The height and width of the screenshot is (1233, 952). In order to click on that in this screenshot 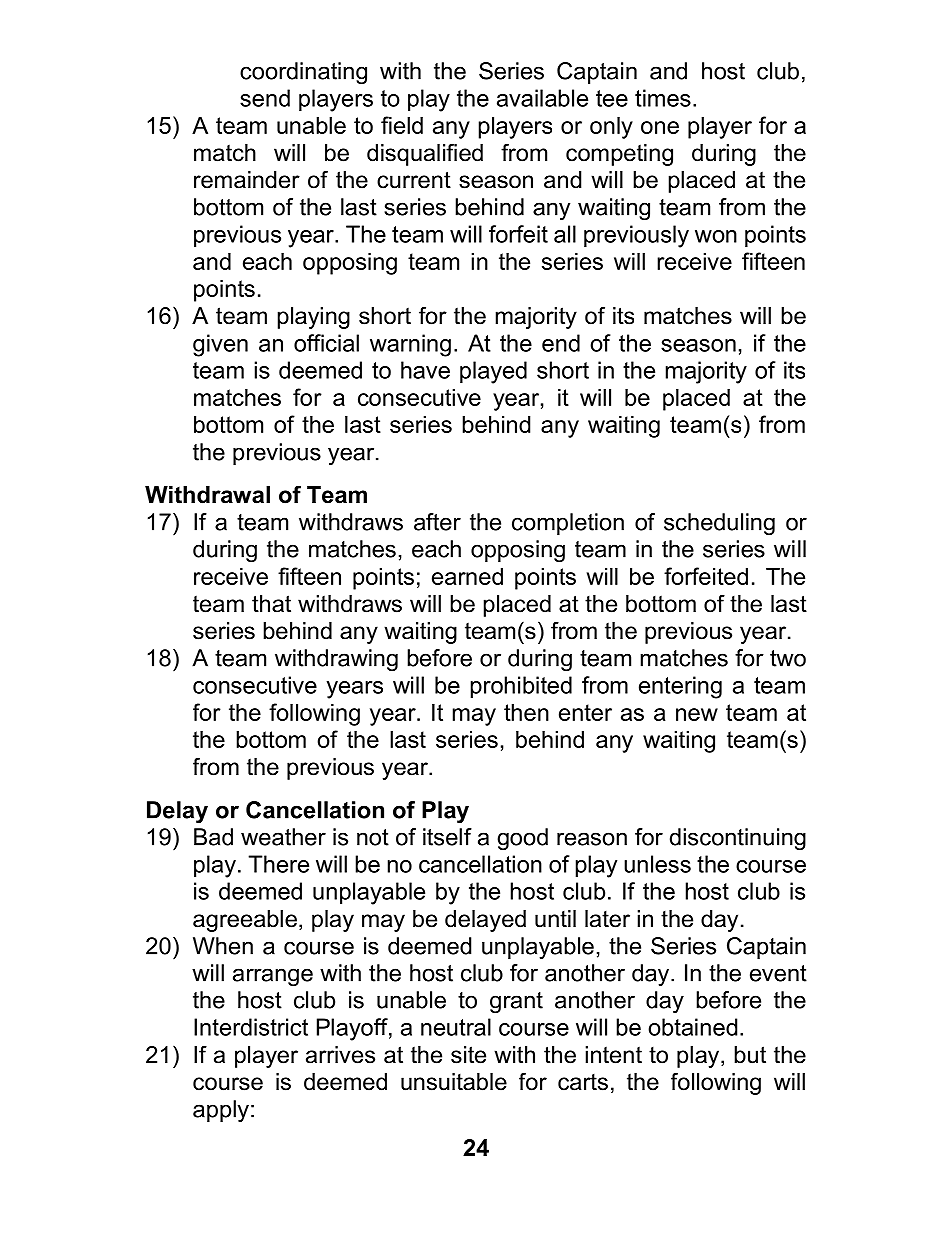, I will do `click(271, 604)`.
